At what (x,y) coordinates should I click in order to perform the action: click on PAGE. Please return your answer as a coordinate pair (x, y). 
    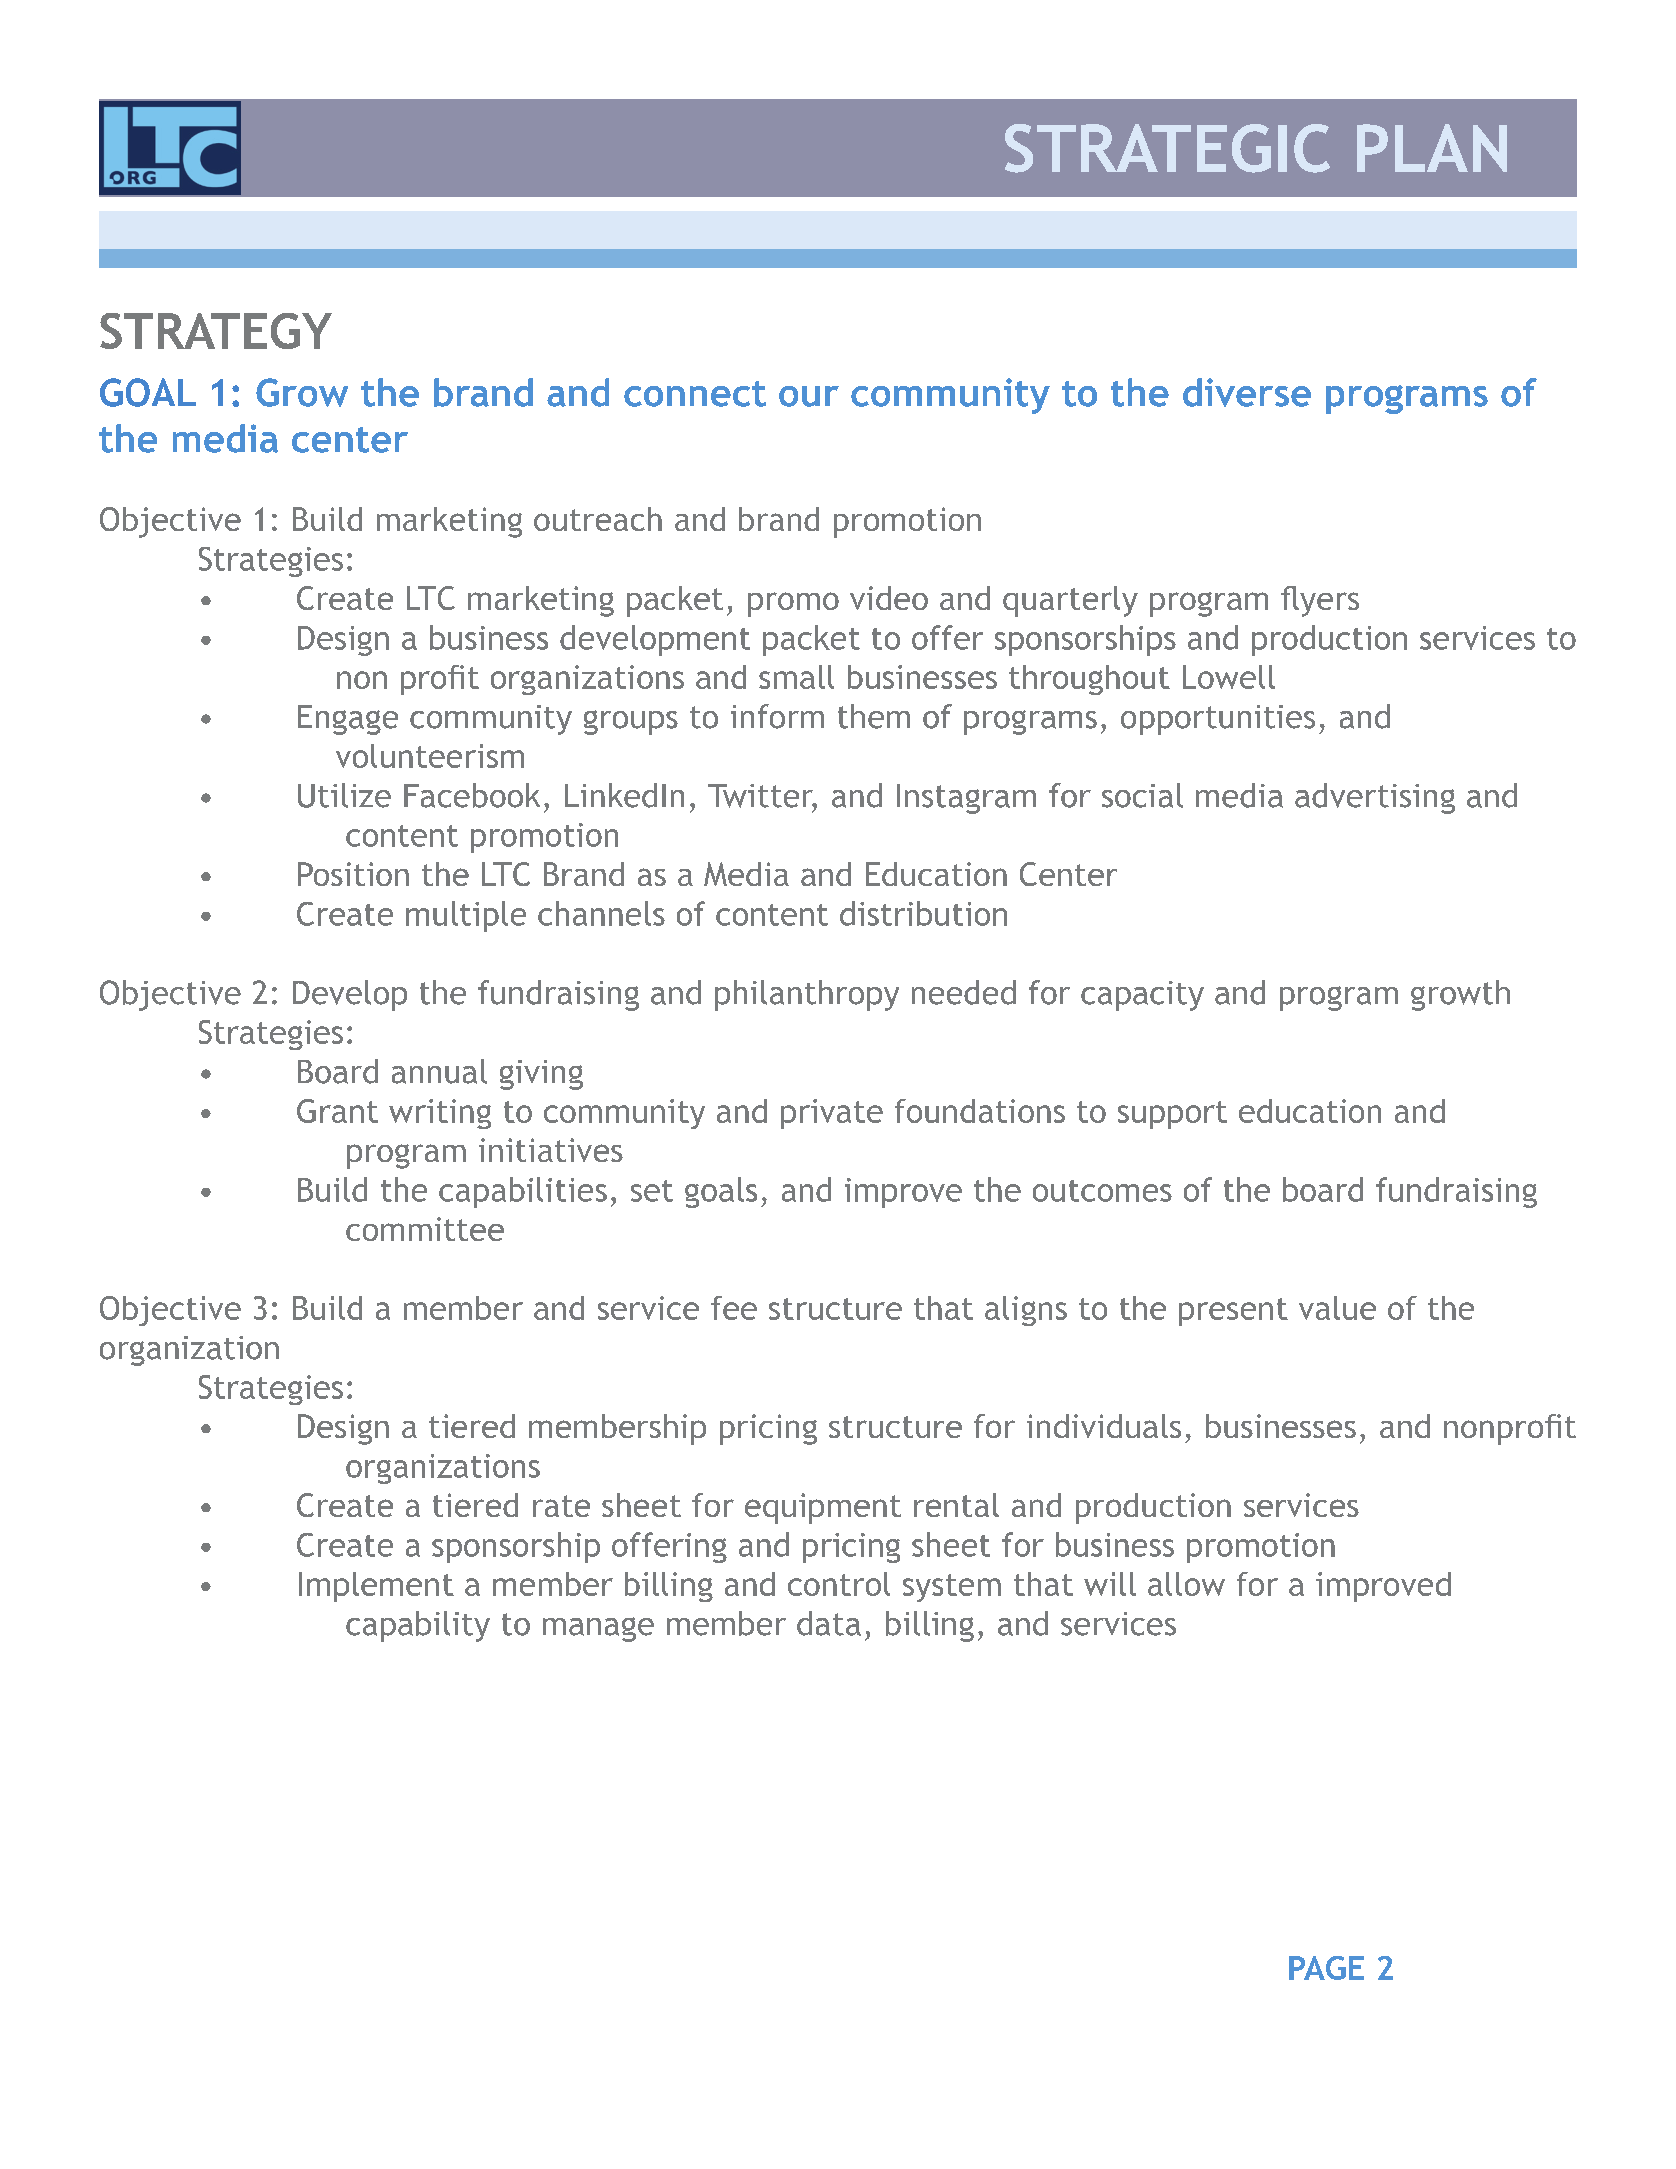
    Looking at the image, I should click on (1326, 1968).
